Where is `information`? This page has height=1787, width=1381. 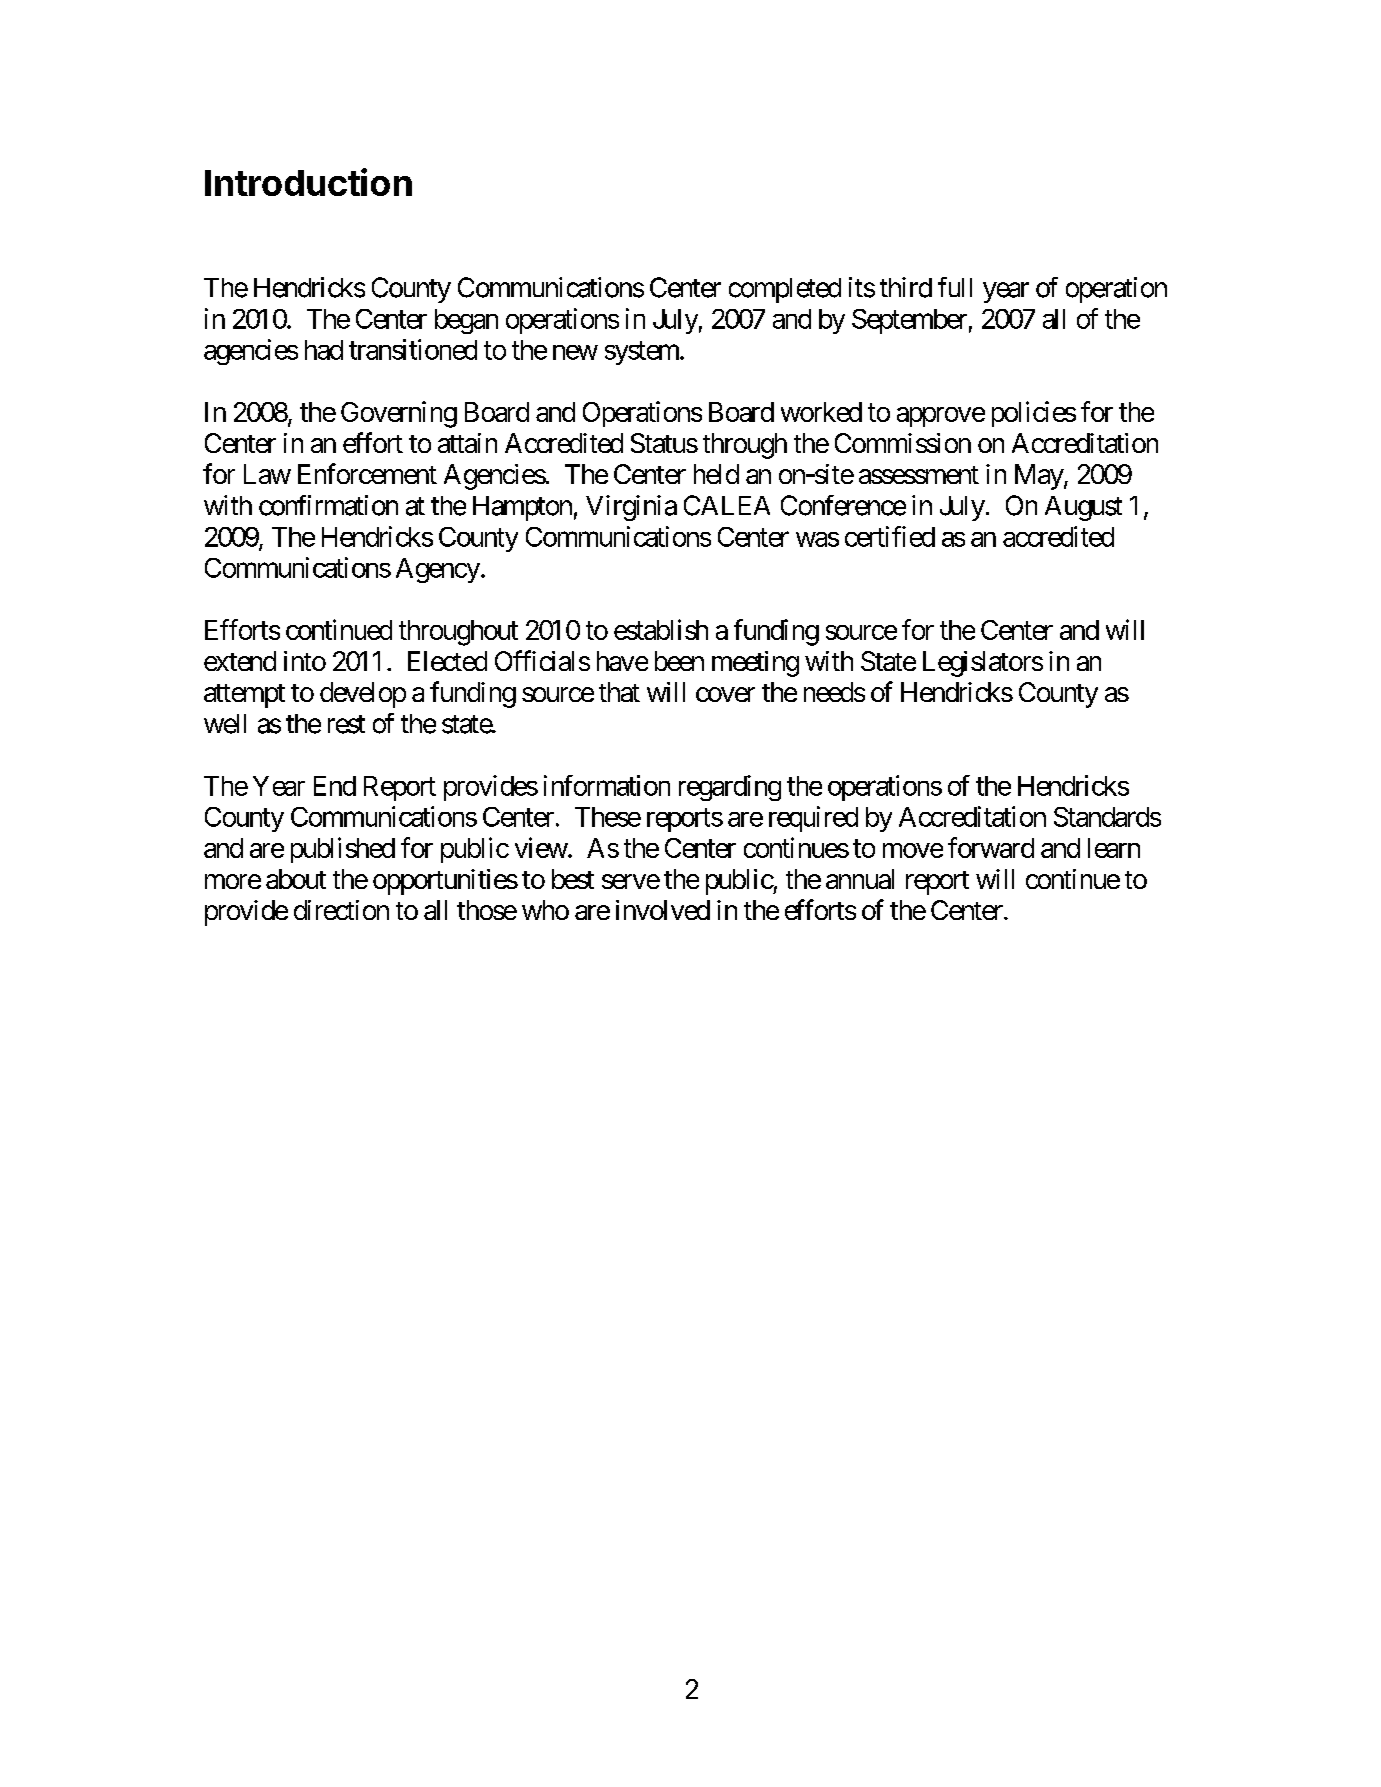
information is located at coordinates (607, 785).
